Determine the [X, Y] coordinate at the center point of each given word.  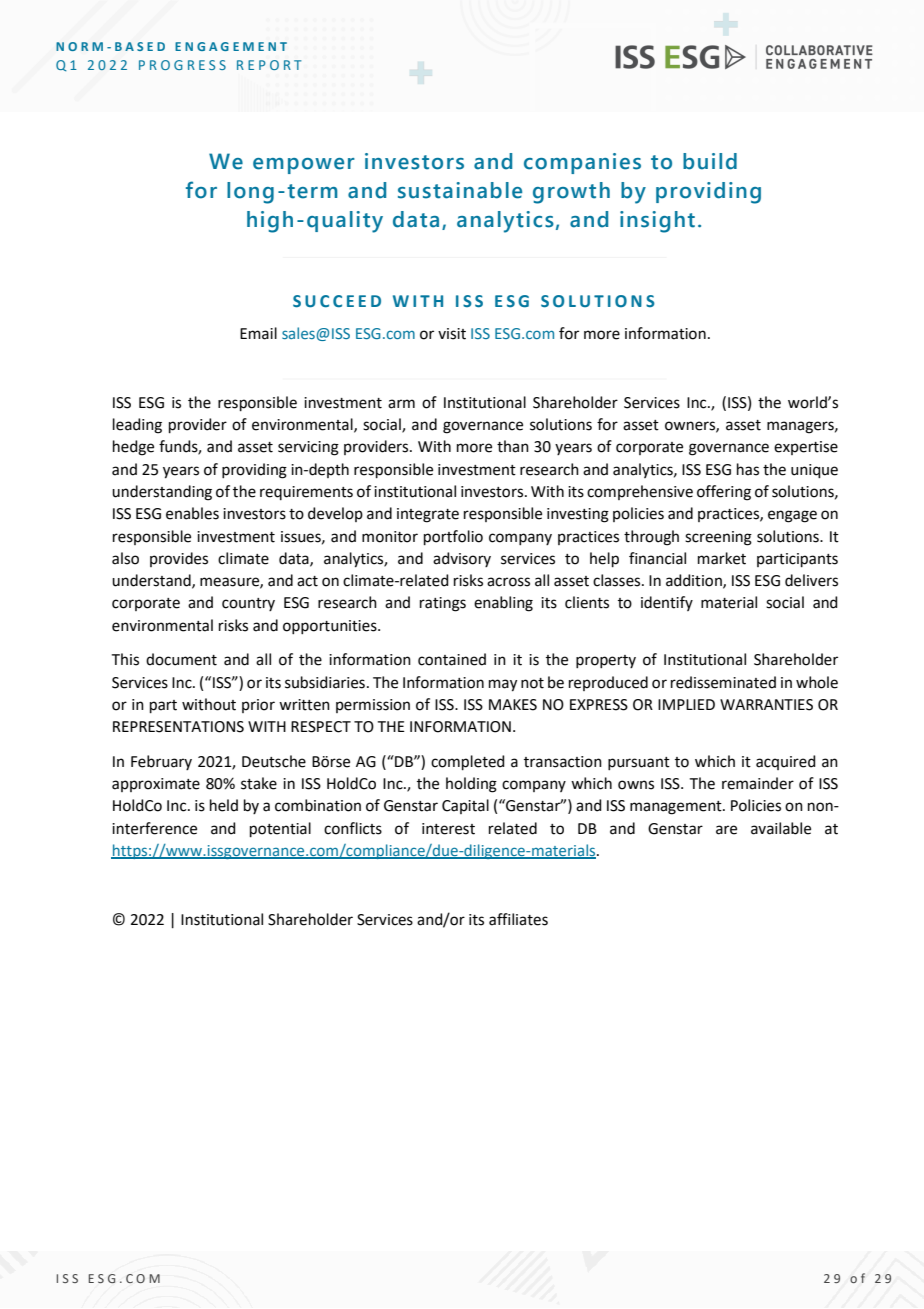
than [513, 446]
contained [452, 659]
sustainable [460, 190]
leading [137, 426]
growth [571, 193]
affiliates [518, 919]
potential [280, 829]
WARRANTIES [766, 705]
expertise [806, 448]
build [710, 161]
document [181, 659]
